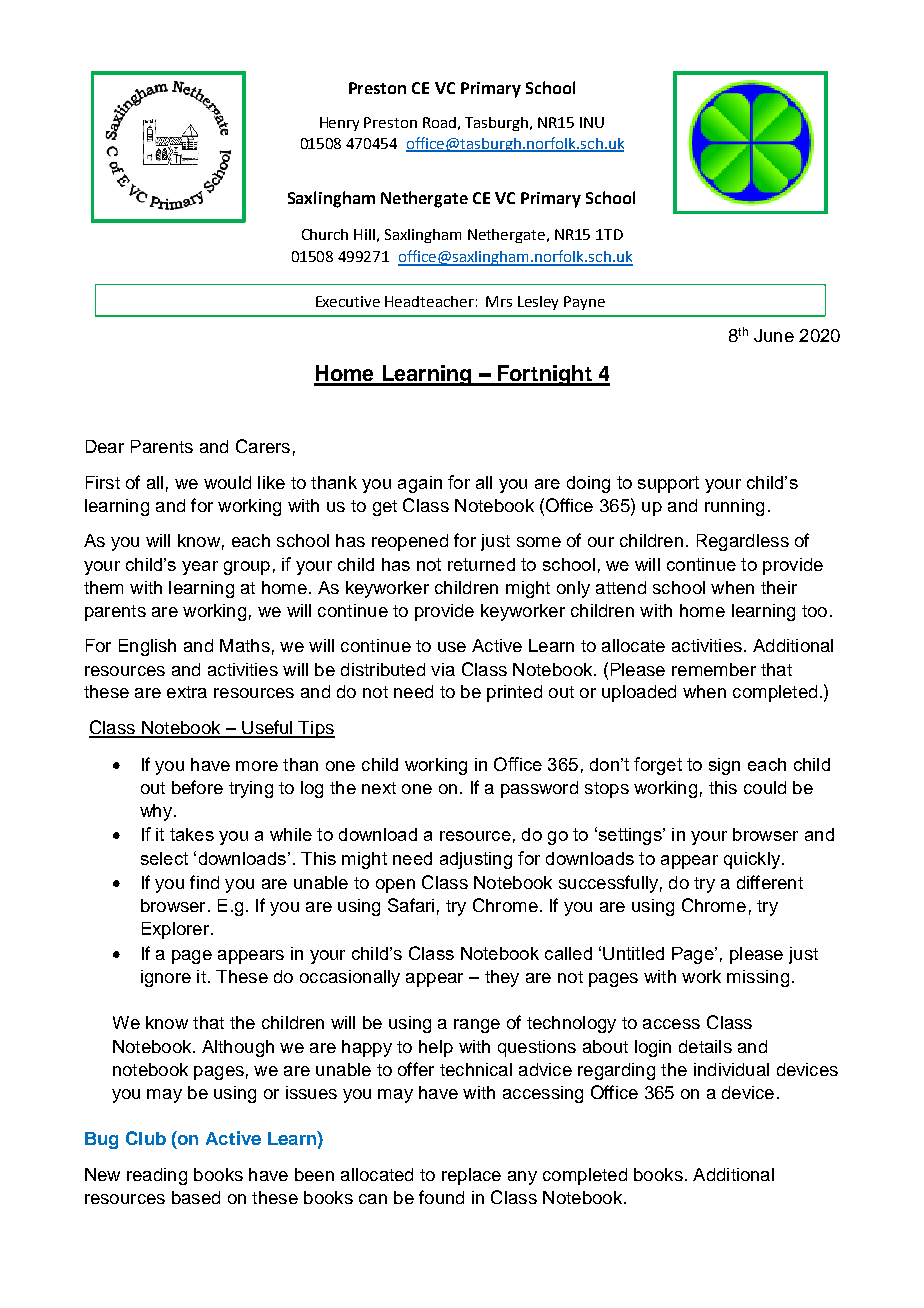 The width and height of the page is (924, 1308). I want to click on different, so click(770, 882).
